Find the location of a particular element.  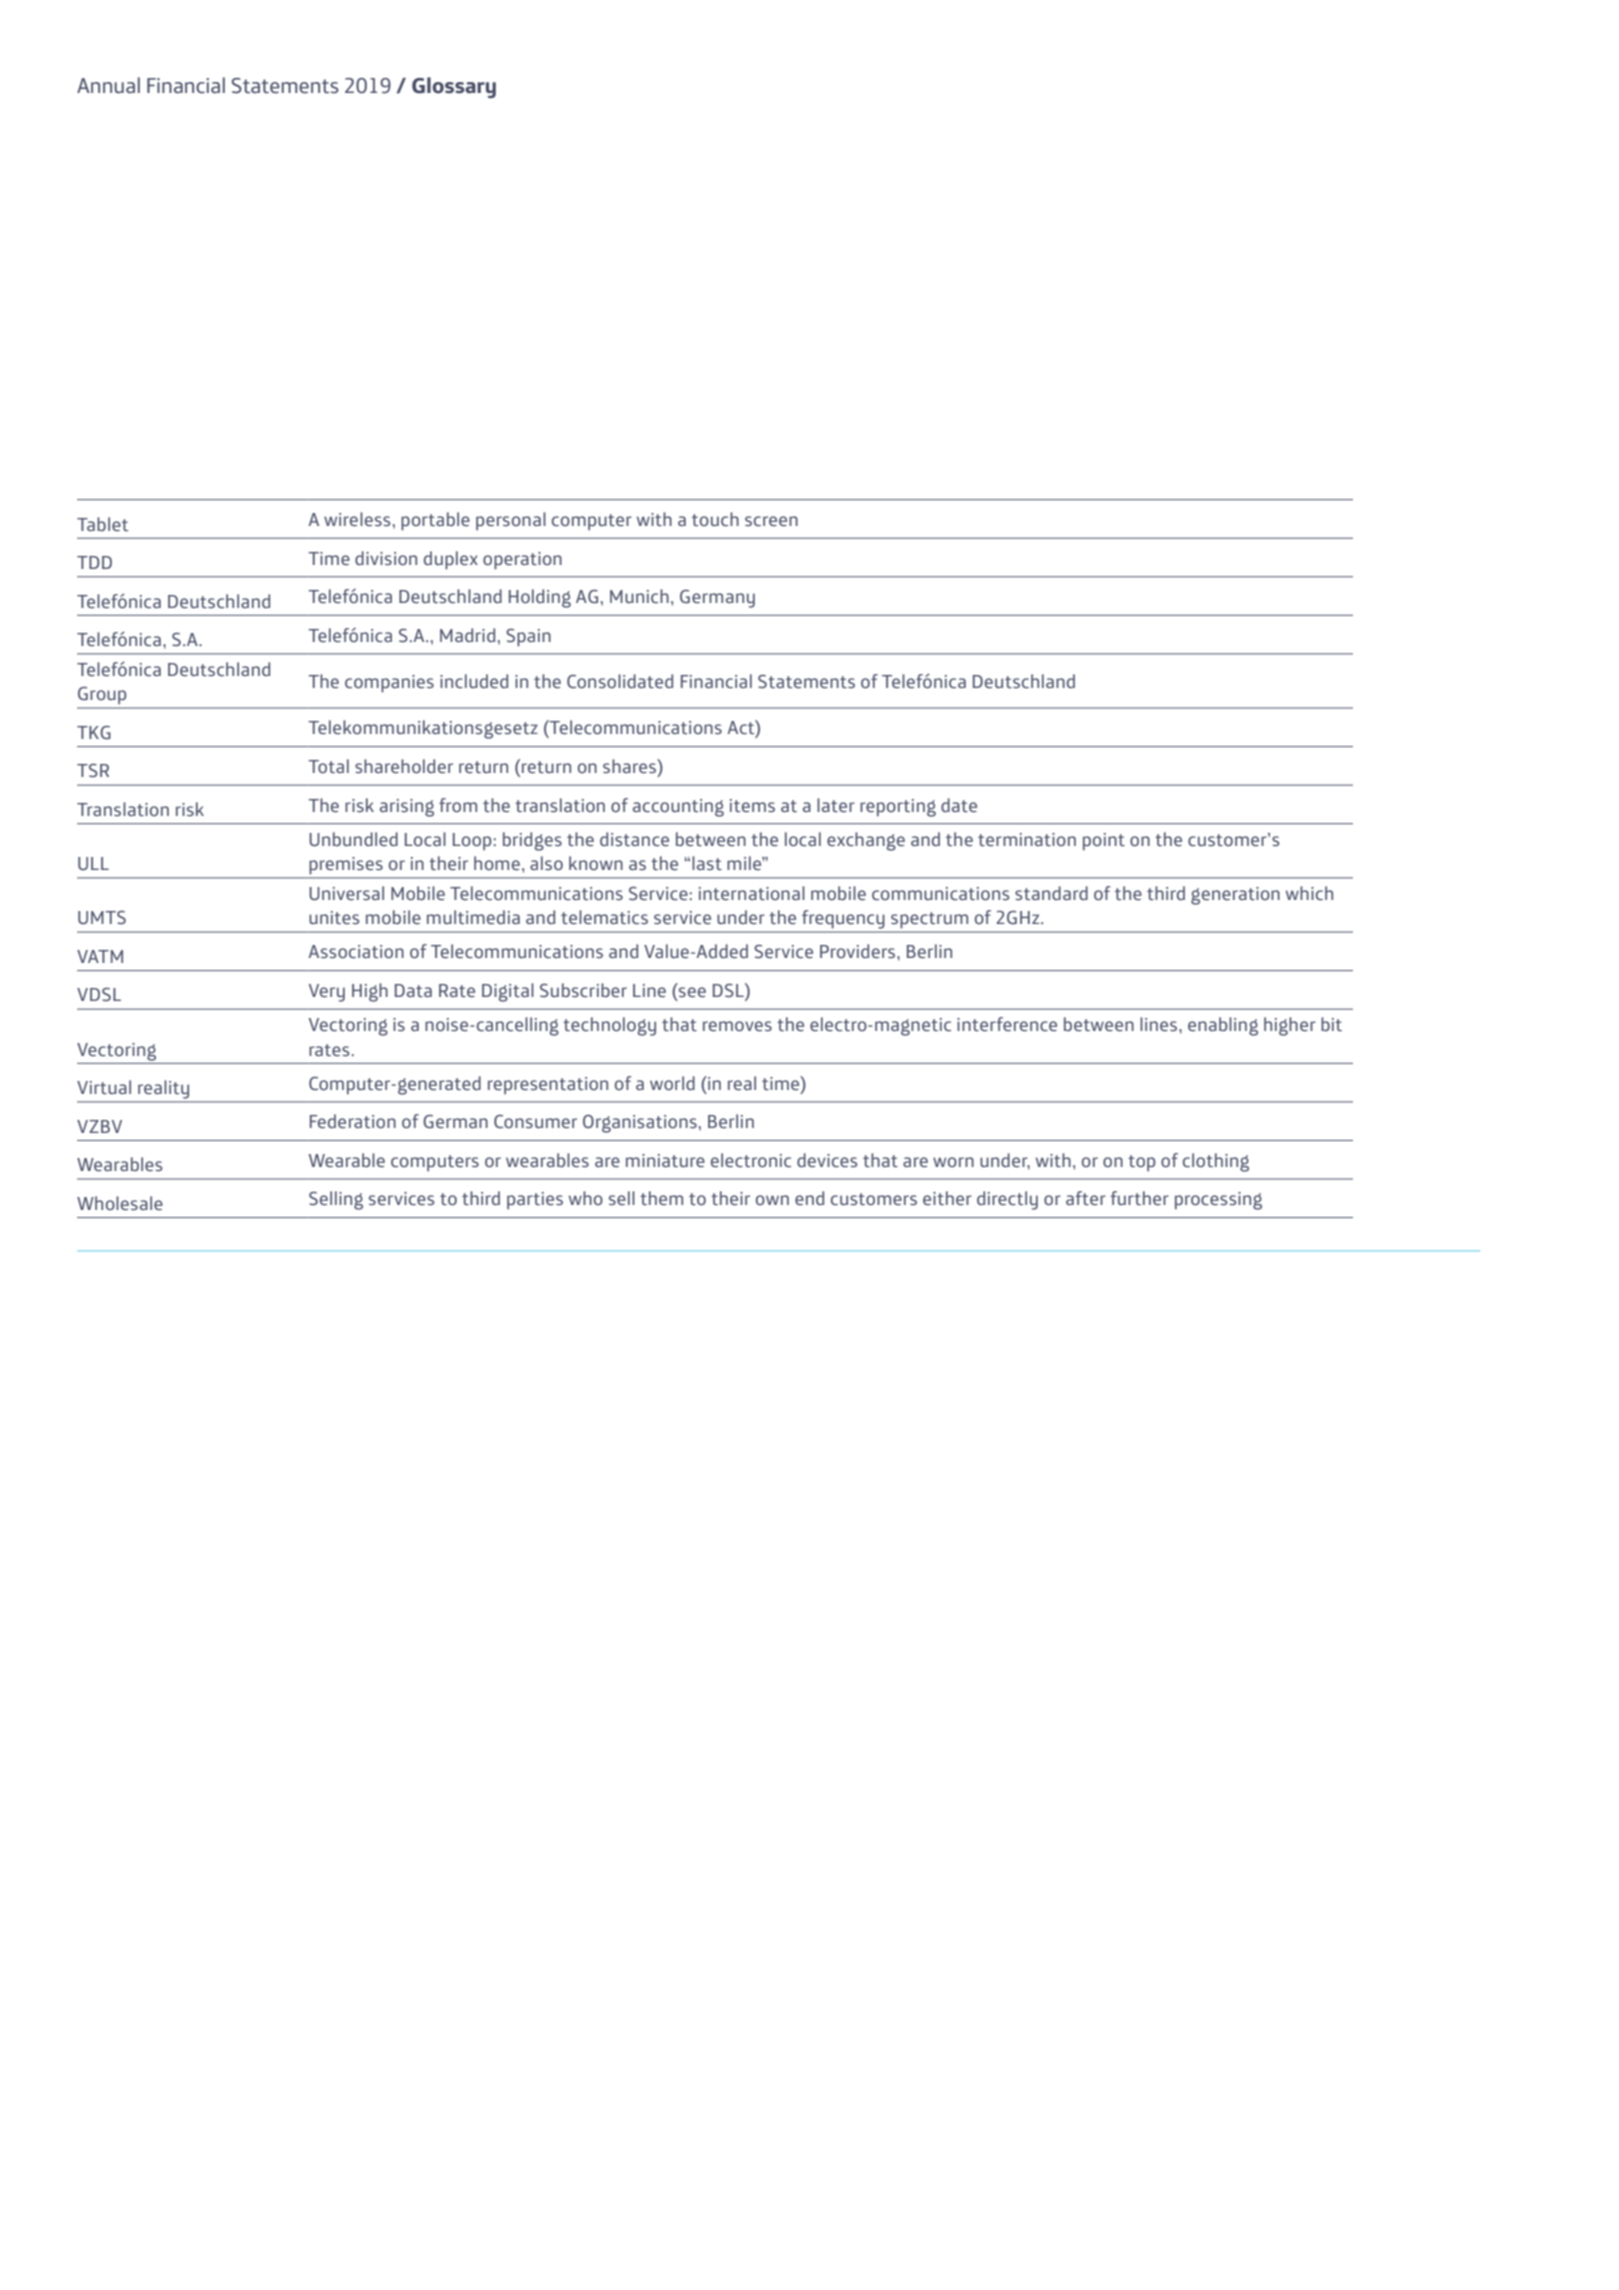

Annual is located at coordinates (108, 85).
